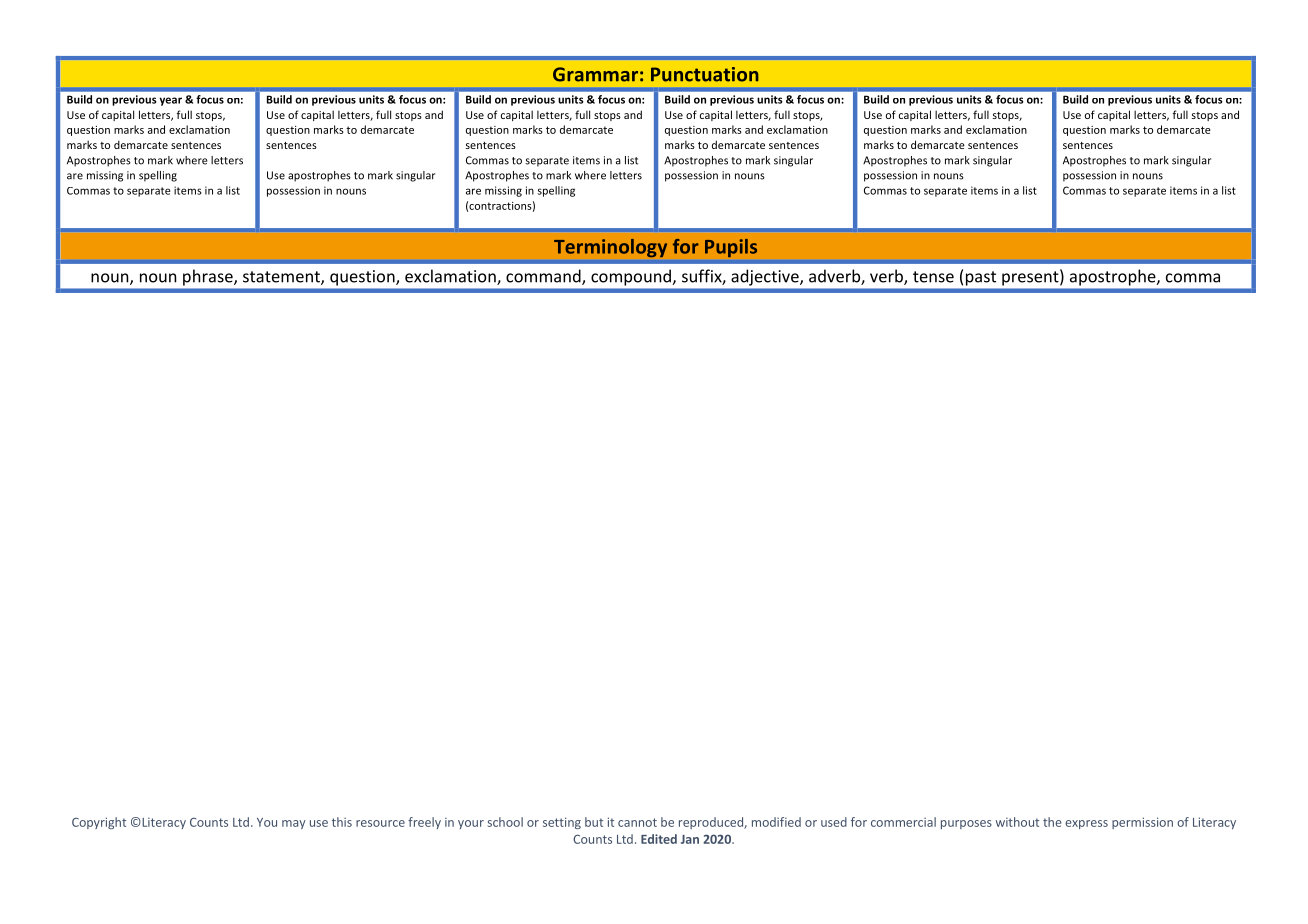 This screenshot has height=924, width=1308. What do you see at coordinates (342, 822) in the screenshot?
I see `this` at bounding box center [342, 822].
